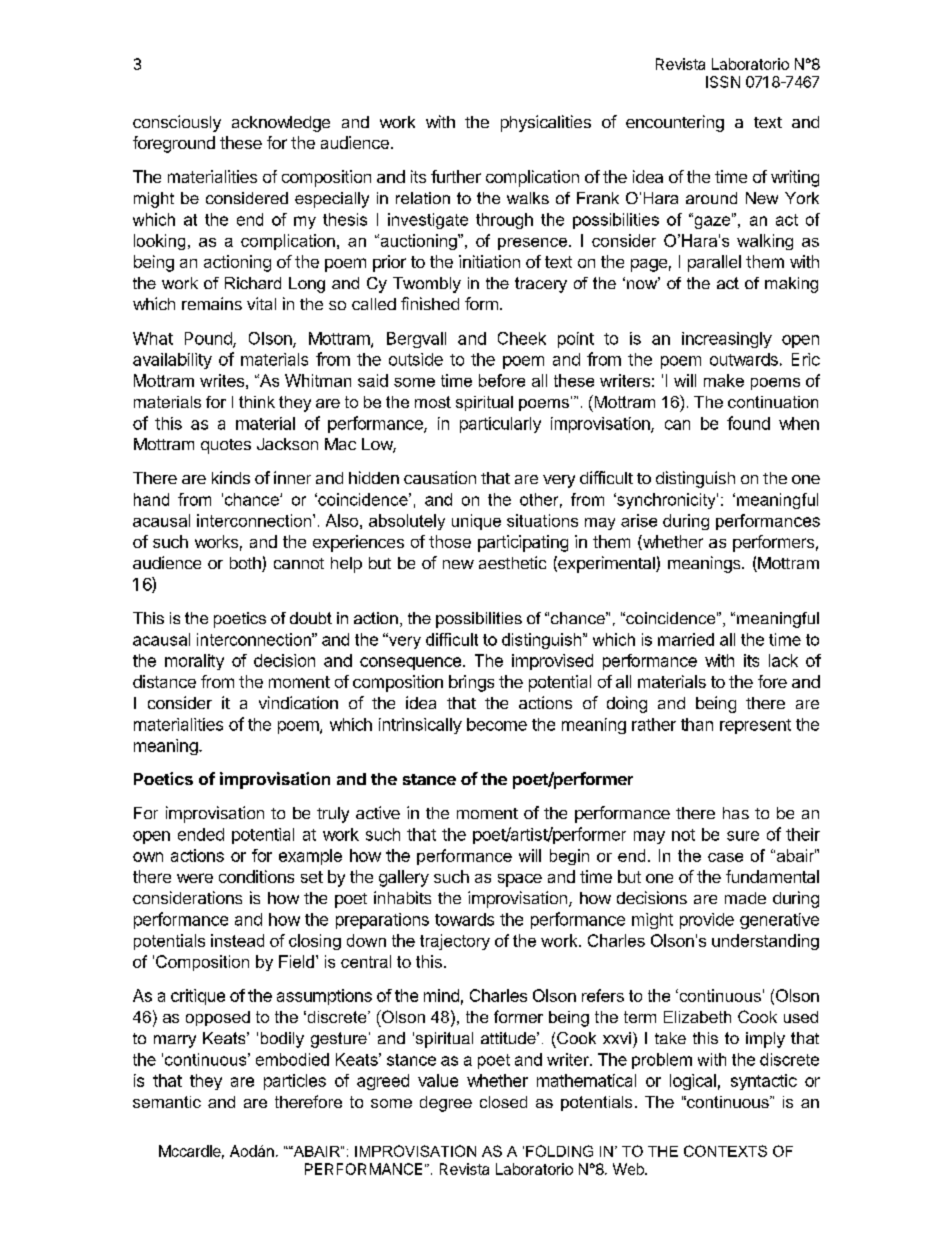 Image resolution: width=952 pixels, height=1233 pixels. What do you see at coordinates (201, 834) in the screenshot?
I see `ended` at bounding box center [201, 834].
